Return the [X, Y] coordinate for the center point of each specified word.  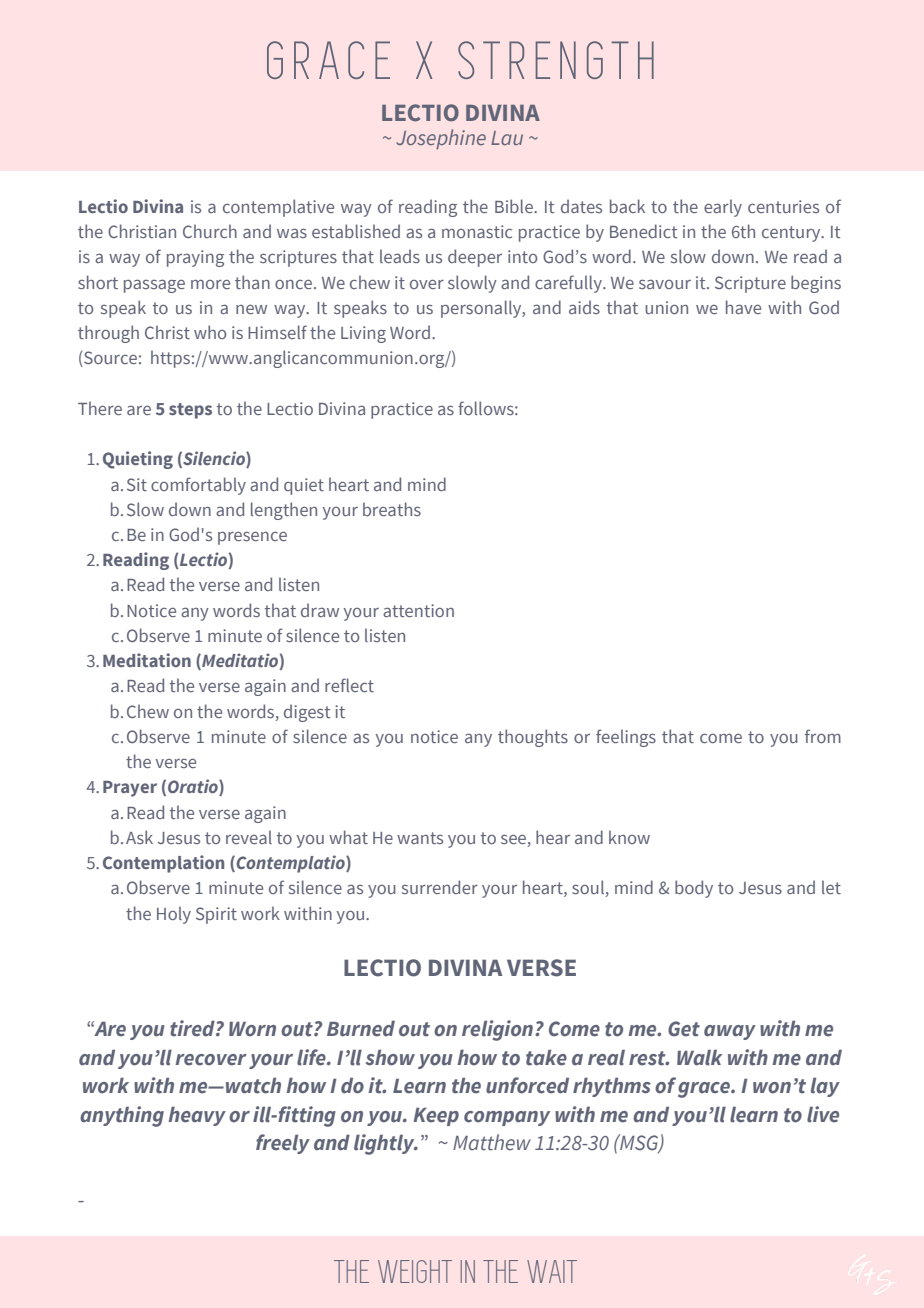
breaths [392, 509]
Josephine [441, 139]
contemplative [278, 208]
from [823, 736]
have [743, 307]
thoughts [533, 738]
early [723, 208]
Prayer [130, 789]
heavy [197, 1116]
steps [190, 411]
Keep [436, 1117]
